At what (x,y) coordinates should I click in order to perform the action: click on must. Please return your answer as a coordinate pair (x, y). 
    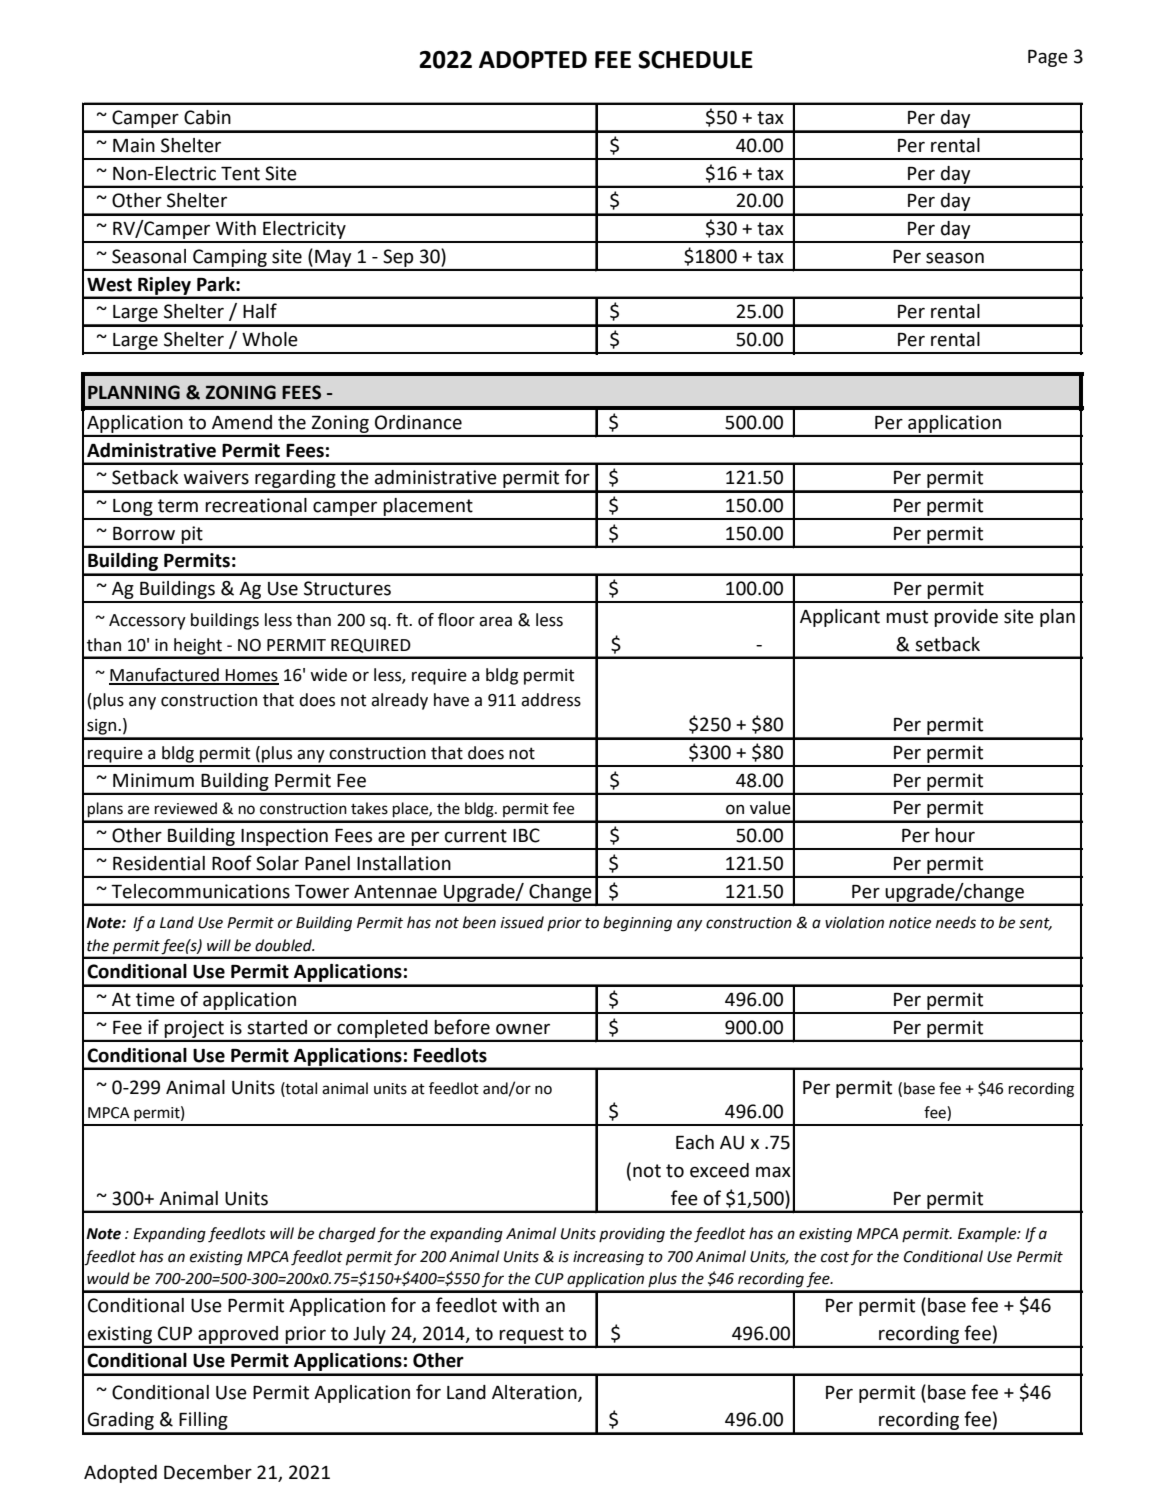
    Looking at the image, I should click on (907, 617).
